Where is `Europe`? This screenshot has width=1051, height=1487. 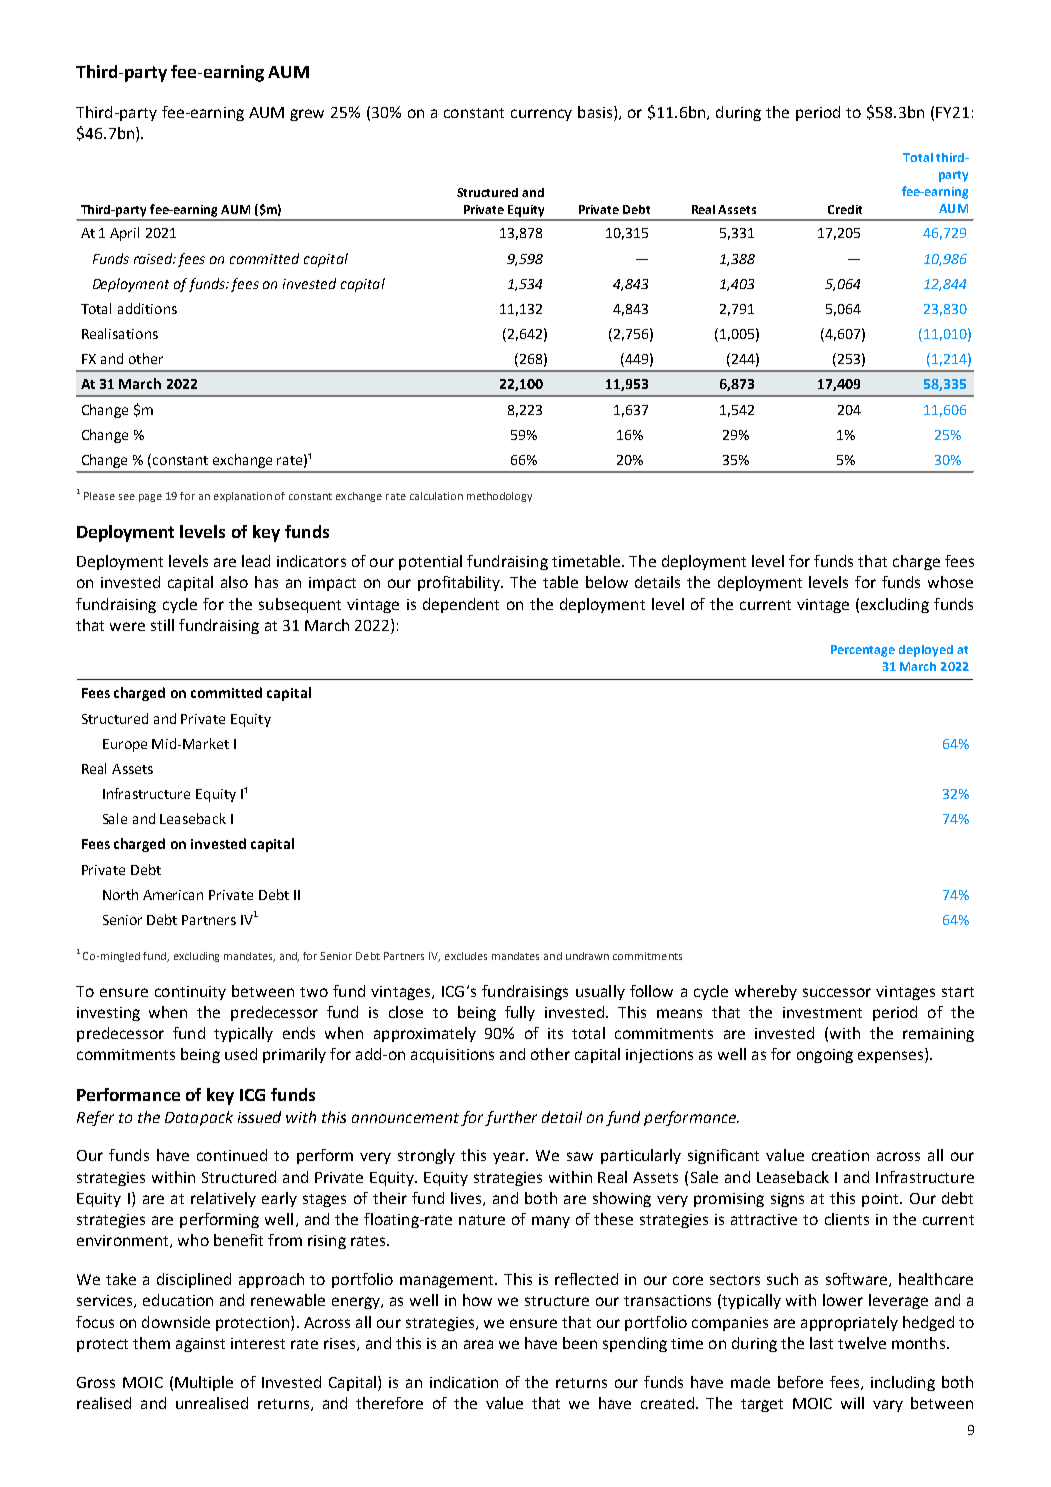
Europe is located at coordinates (125, 745).
